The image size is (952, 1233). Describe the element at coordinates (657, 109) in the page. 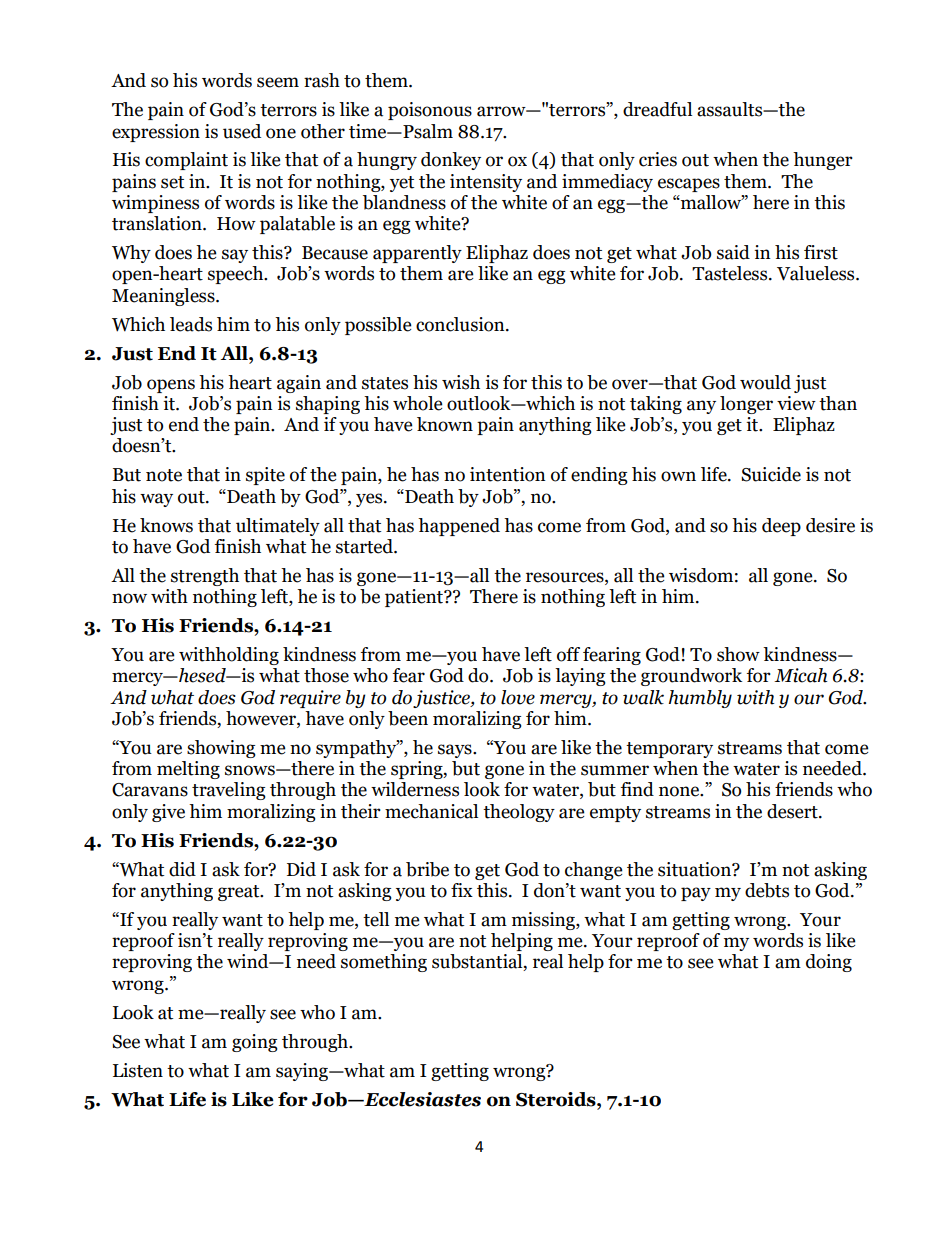

I see `dreadful` at that location.
